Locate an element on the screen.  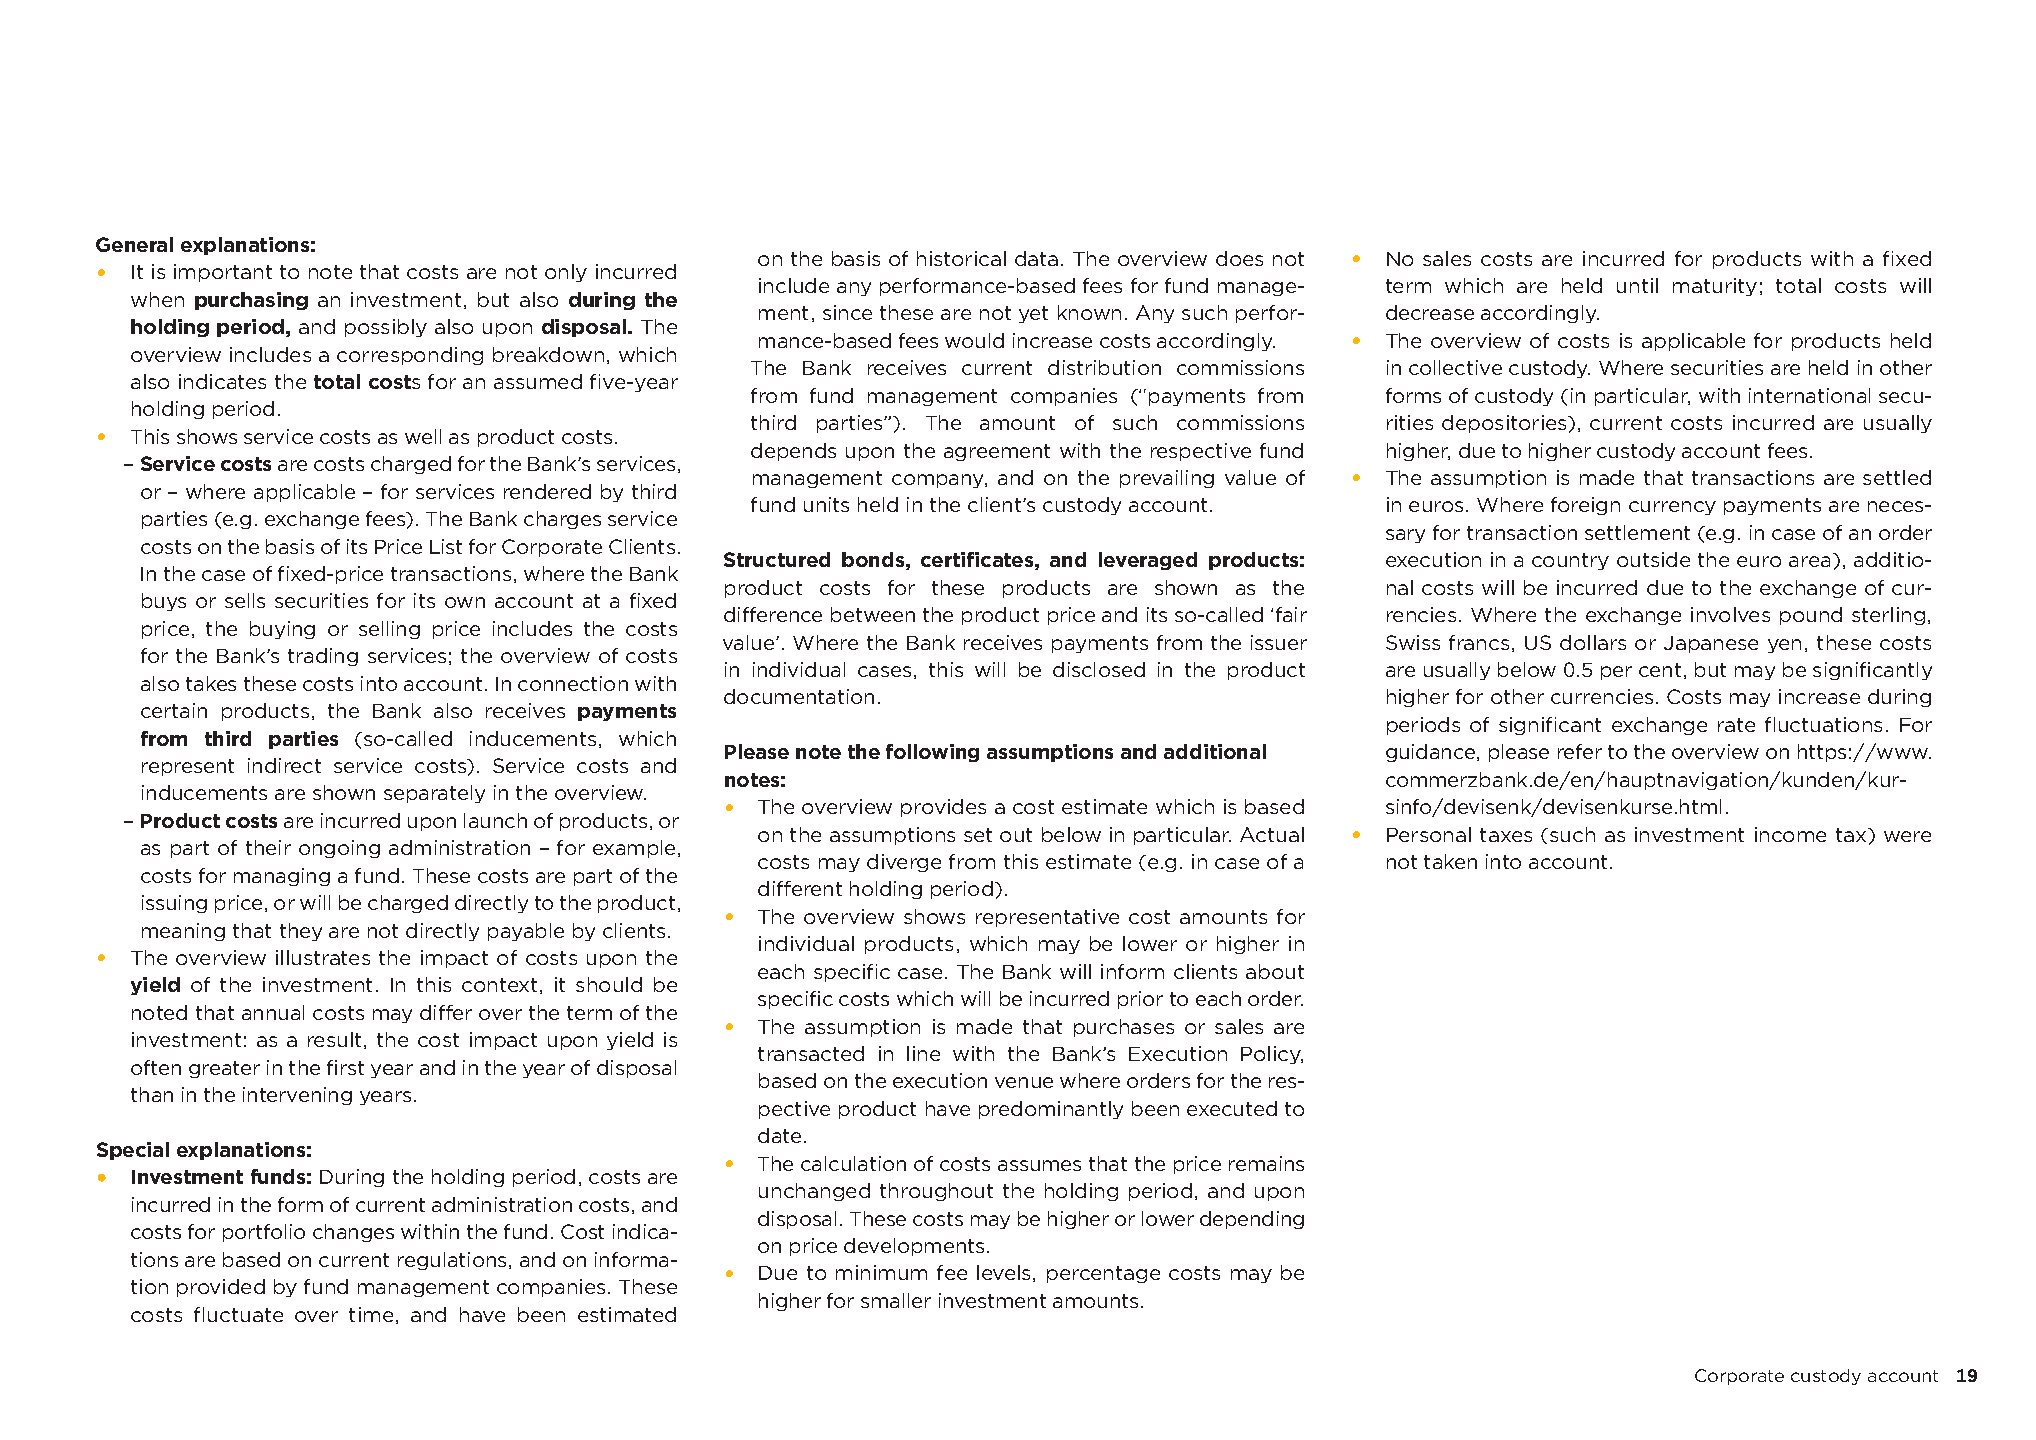
refer is located at coordinates (1580, 751).
